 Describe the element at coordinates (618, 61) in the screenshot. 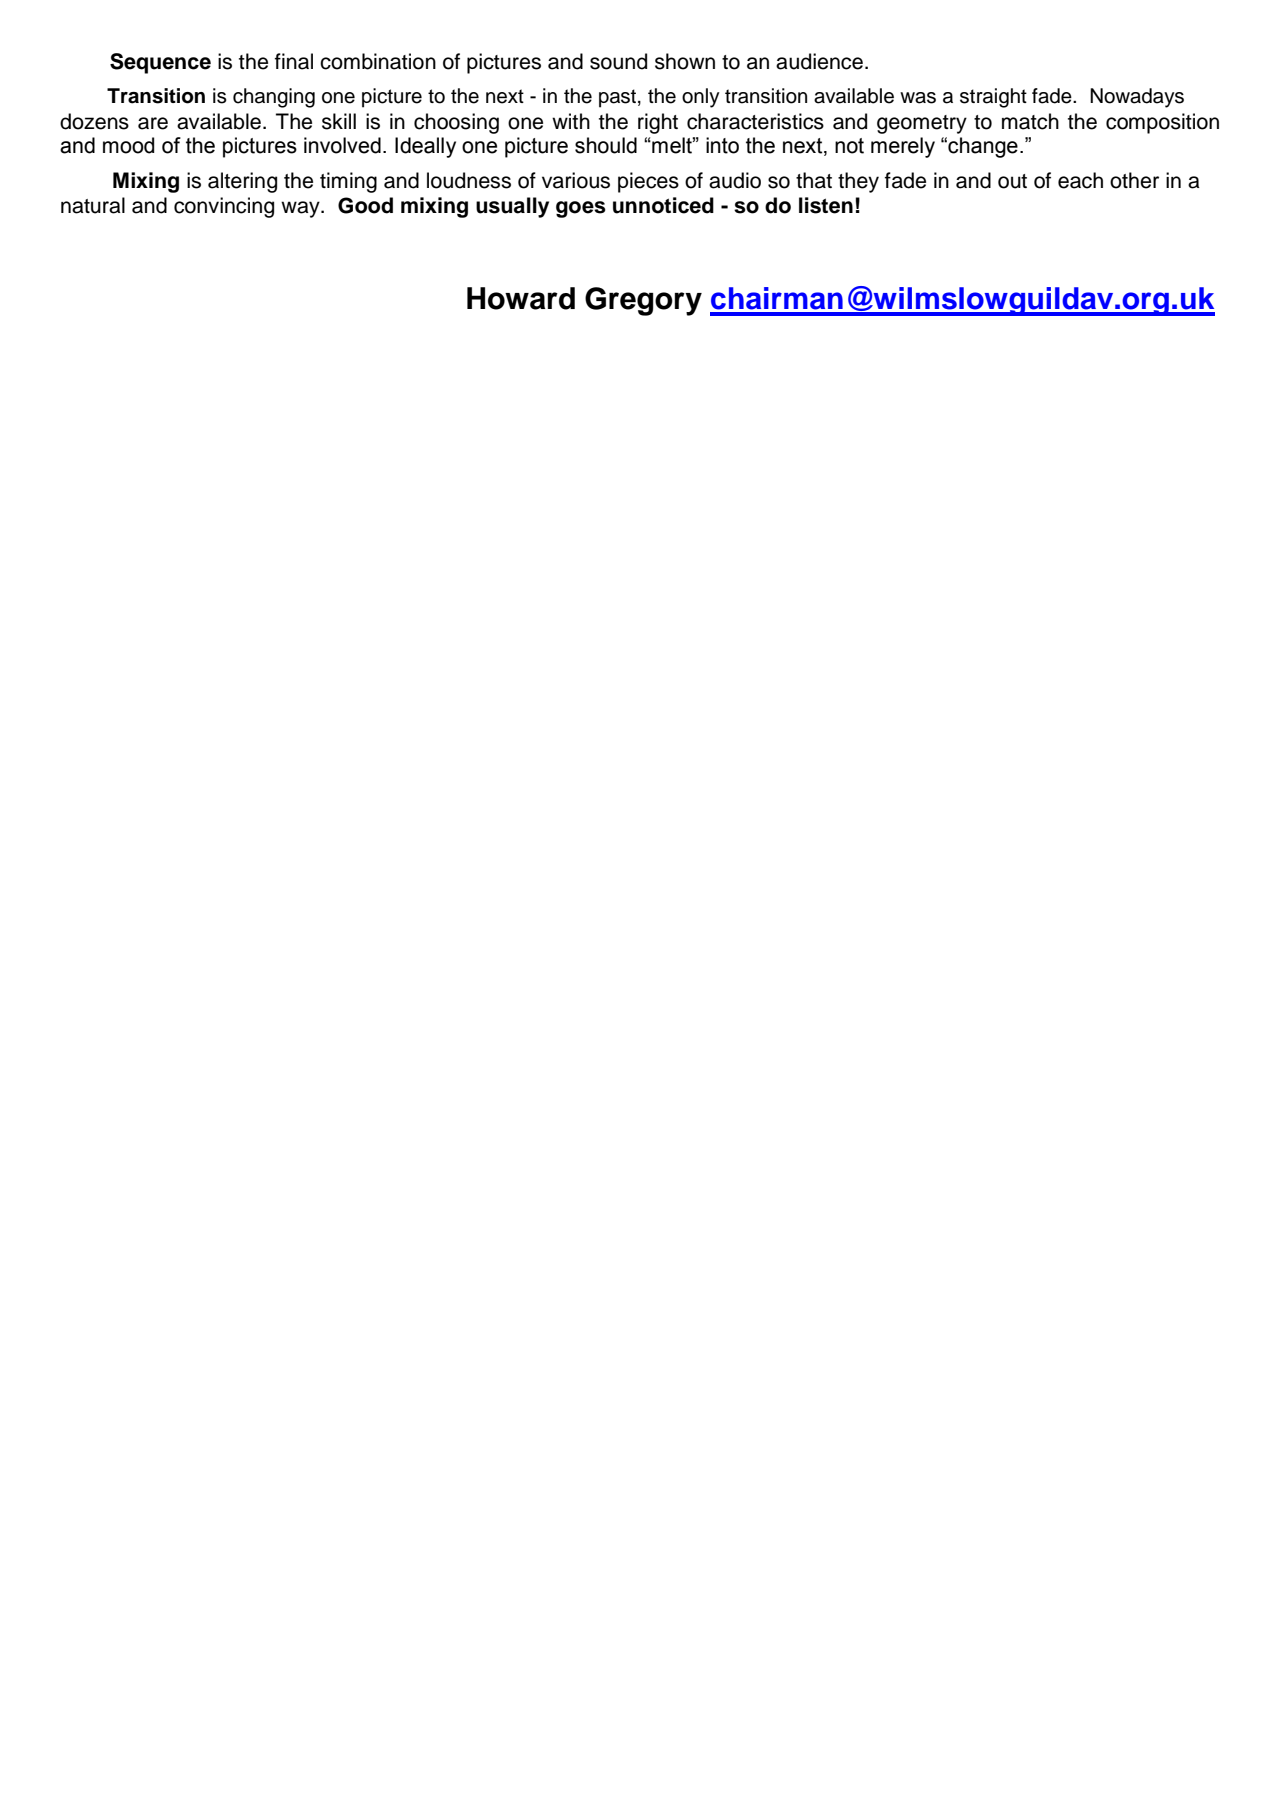

I see `sound` at that location.
